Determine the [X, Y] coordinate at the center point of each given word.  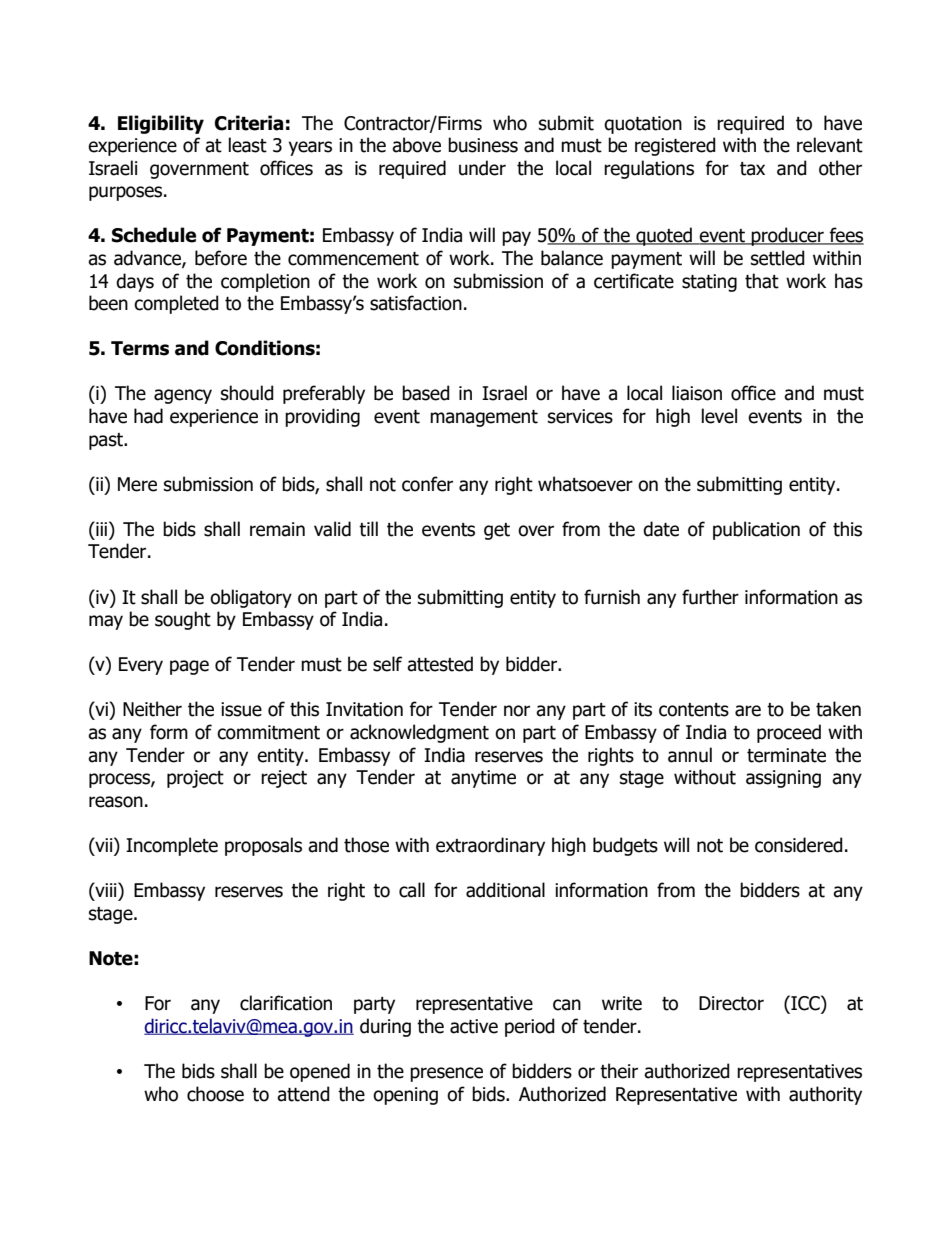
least [248, 145]
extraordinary [490, 846]
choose [215, 1094]
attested [440, 664]
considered [799, 845]
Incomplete [172, 846]
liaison [697, 393]
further [710, 597]
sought [183, 620]
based [426, 393]
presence [446, 1074]
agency [183, 396]
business [483, 145]
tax [752, 169]
